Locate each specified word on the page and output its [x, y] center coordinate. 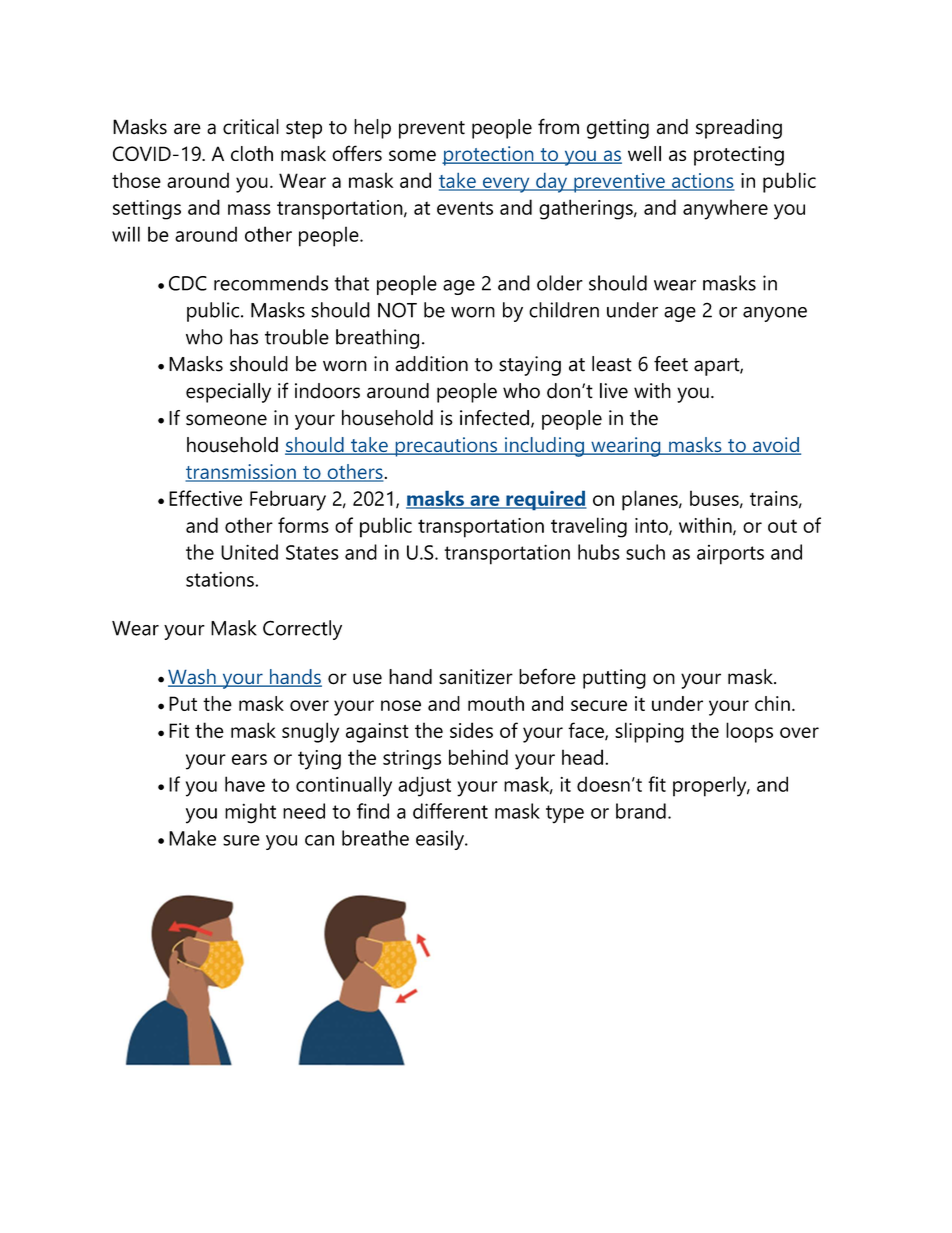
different [450, 811]
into [652, 526]
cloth [252, 153]
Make [192, 838]
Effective [205, 498]
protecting [739, 156]
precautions [446, 447]
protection [489, 156]
